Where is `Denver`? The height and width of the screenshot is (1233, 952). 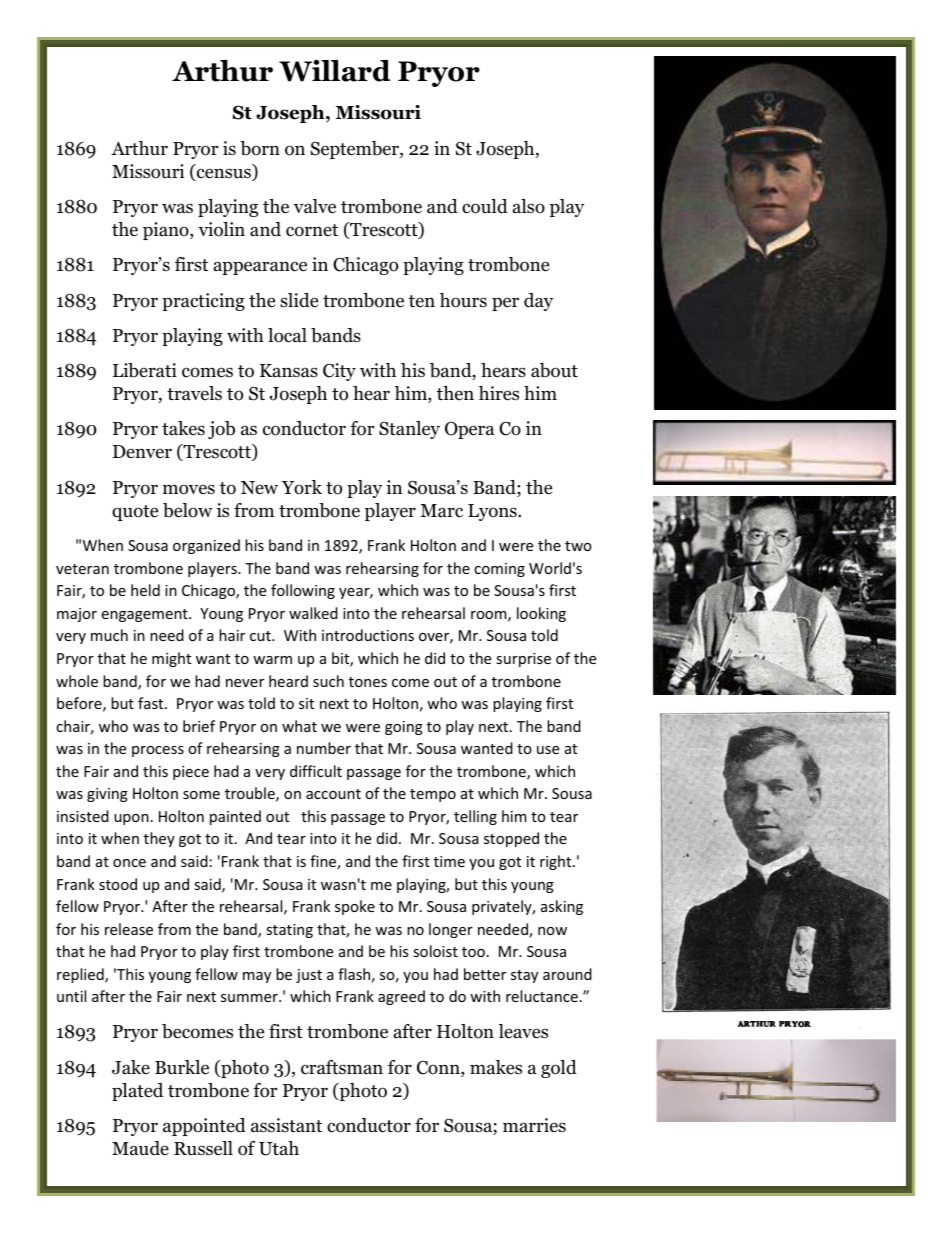
Denver is located at coordinates (142, 452).
